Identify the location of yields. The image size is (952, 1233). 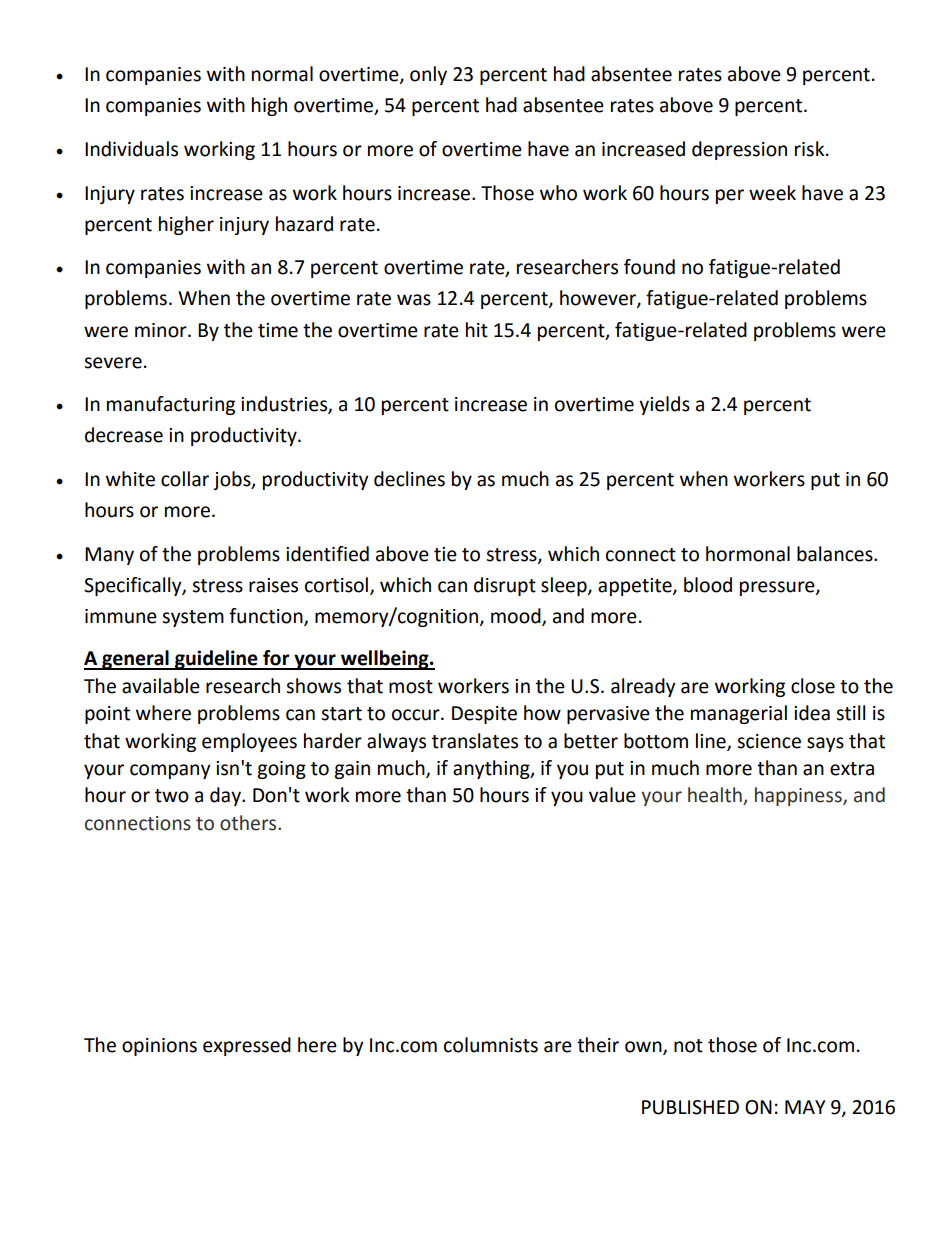
(664, 405).
